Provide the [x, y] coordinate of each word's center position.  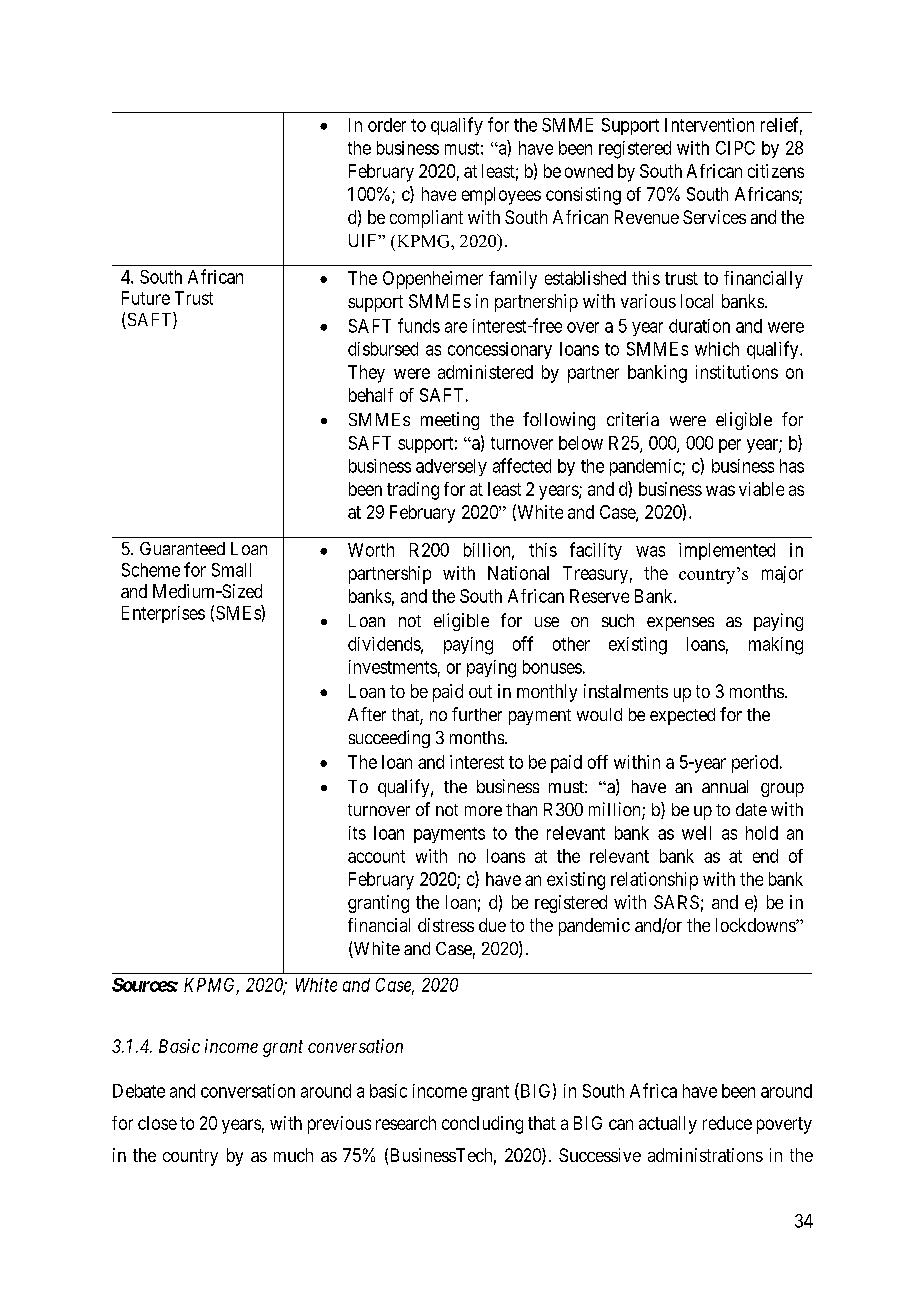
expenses [680, 624]
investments [393, 667]
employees [501, 196]
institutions [737, 372]
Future [146, 298]
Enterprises [163, 614]
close [157, 1123]
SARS [676, 902]
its [357, 833]
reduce [727, 1123]
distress [446, 925]
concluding [482, 1125]
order [387, 125]
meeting [450, 421]
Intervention [709, 125]
